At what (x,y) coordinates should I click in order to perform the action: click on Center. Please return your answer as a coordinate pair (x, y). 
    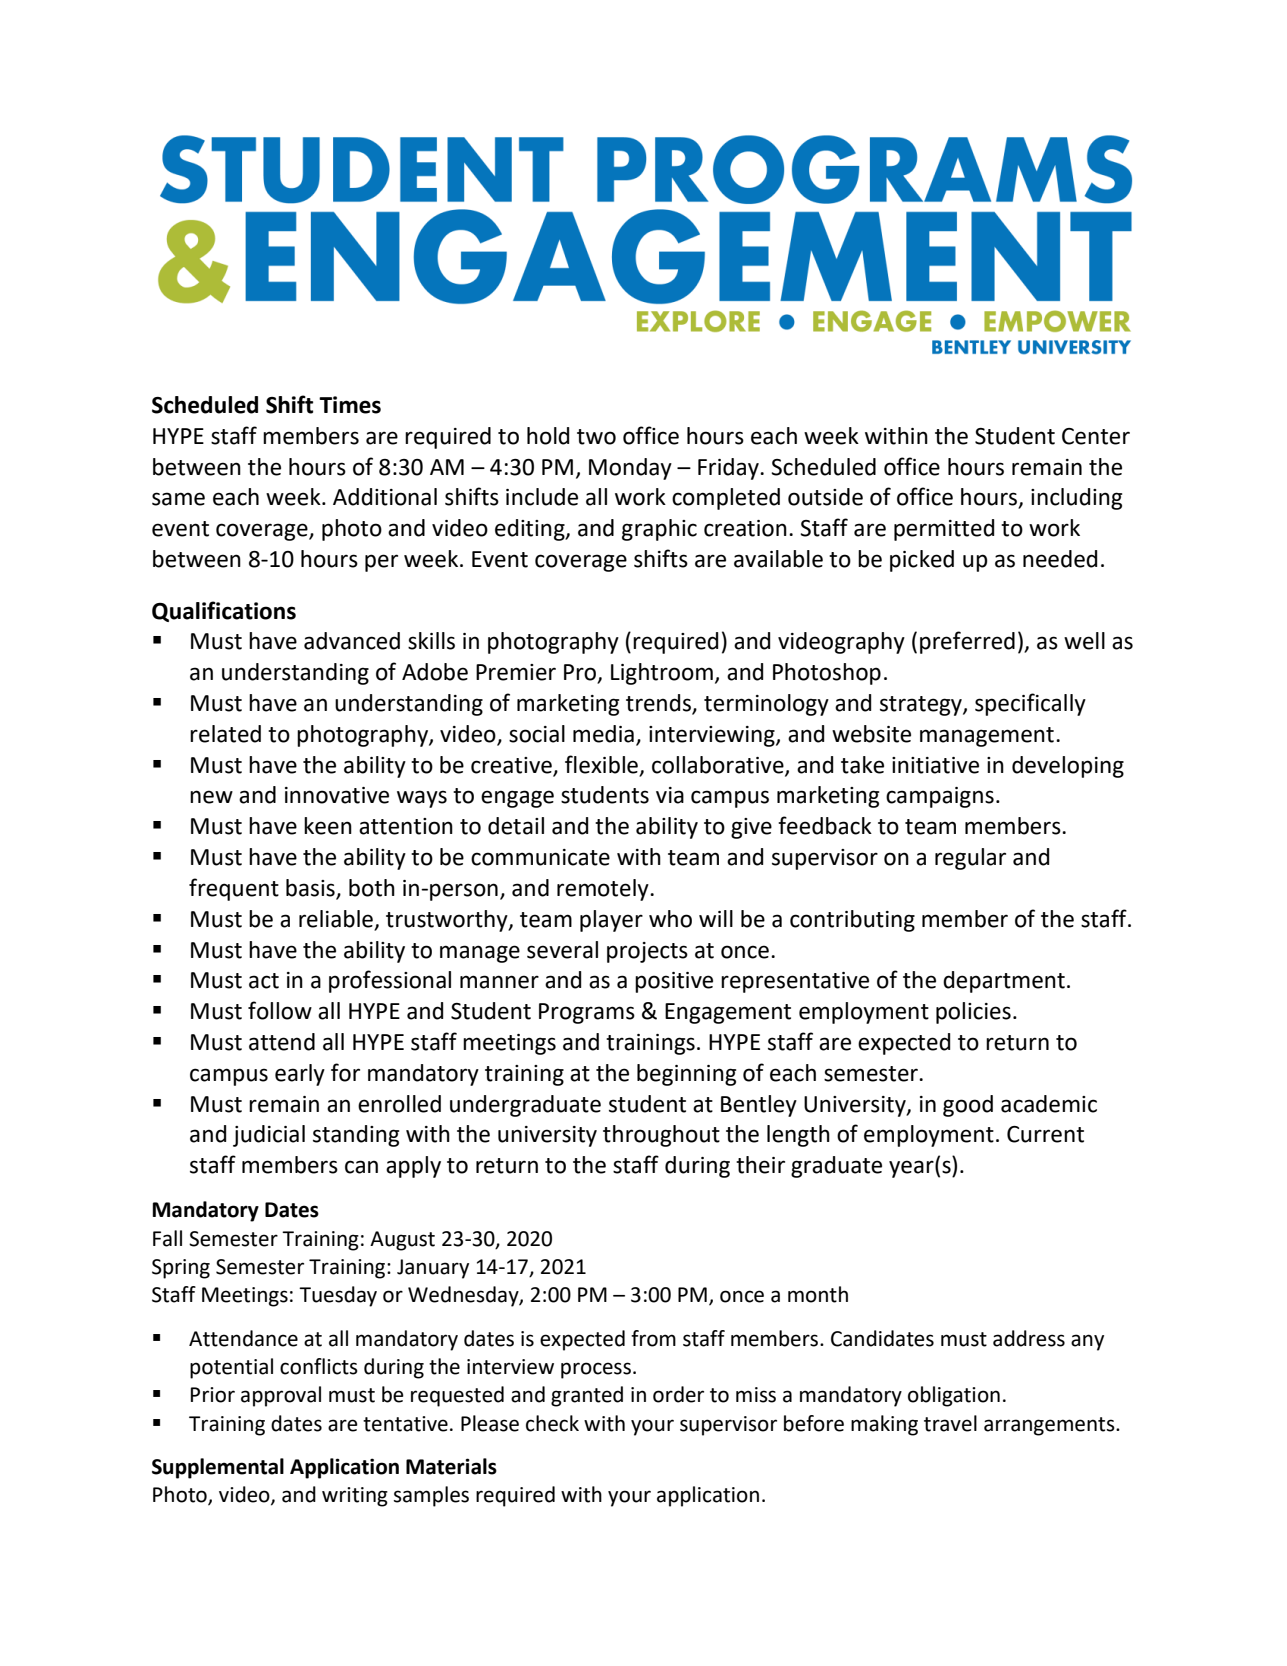
    Looking at the image, I should click on (1096, 436).
